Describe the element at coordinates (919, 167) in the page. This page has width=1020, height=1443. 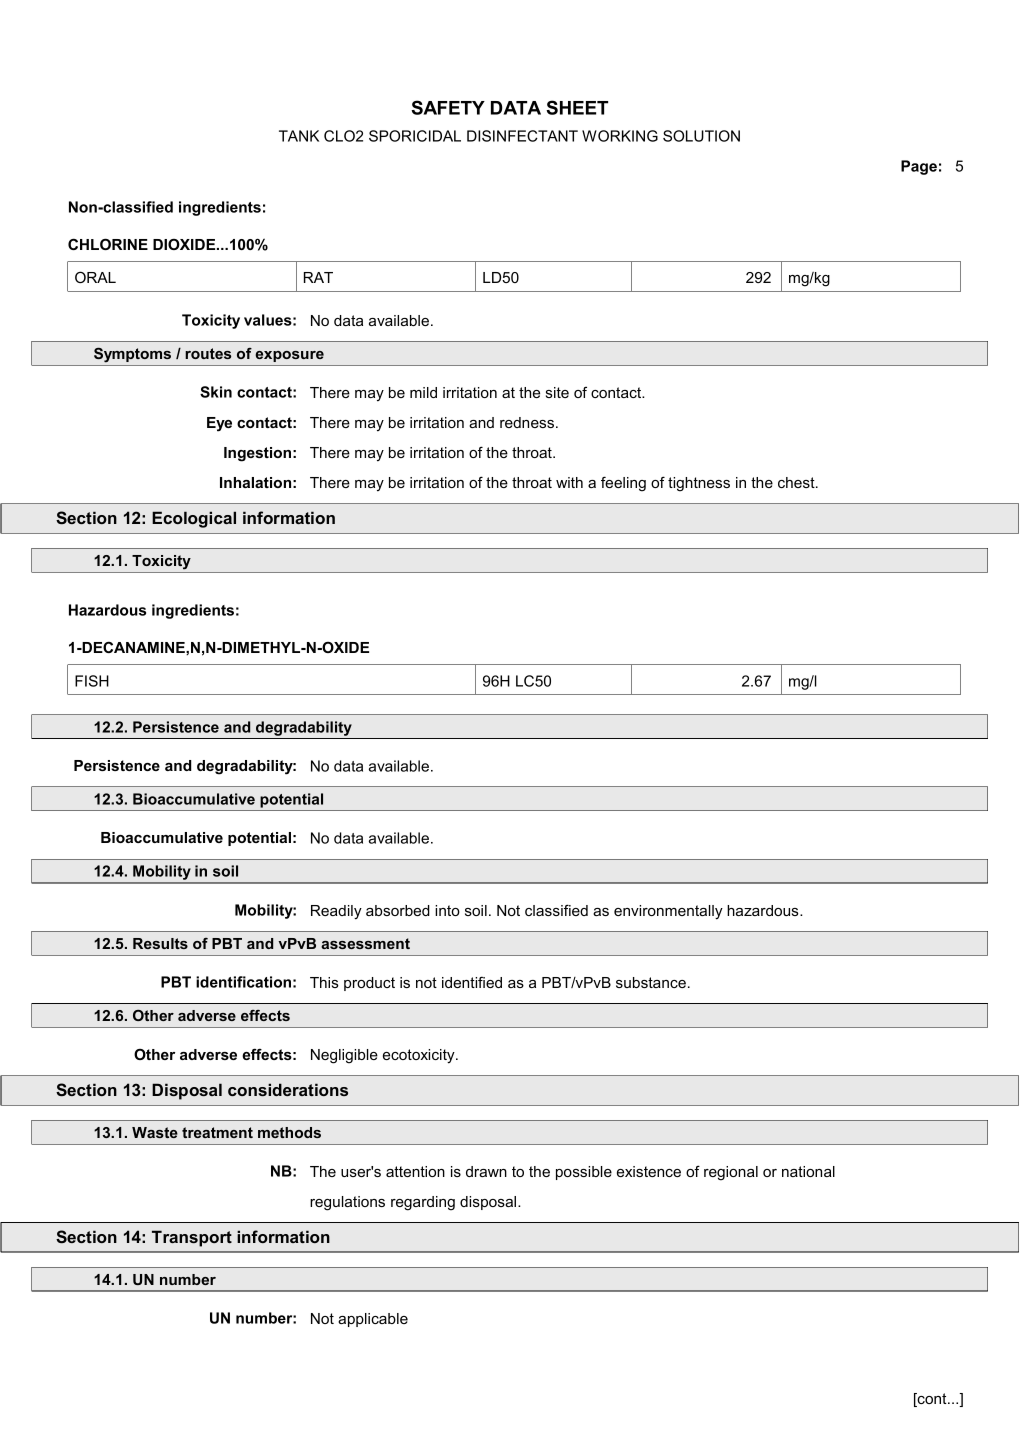
I see `Page` at that location.
